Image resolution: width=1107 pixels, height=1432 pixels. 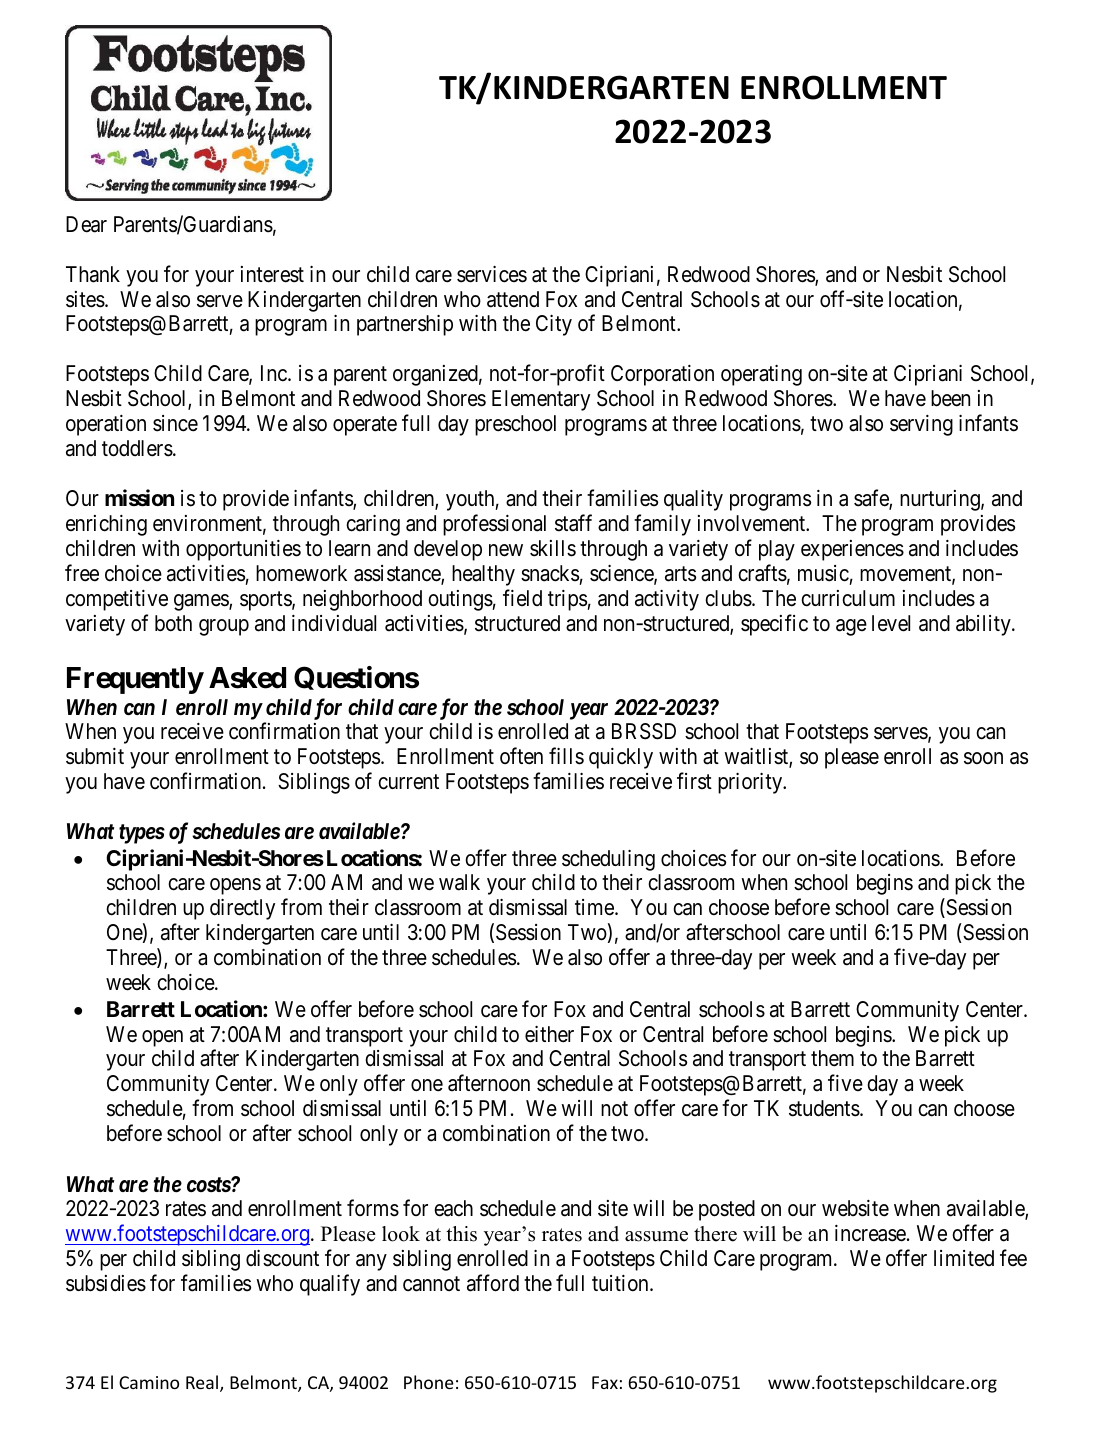 I want to click on both, so click(x=173, y=623).
